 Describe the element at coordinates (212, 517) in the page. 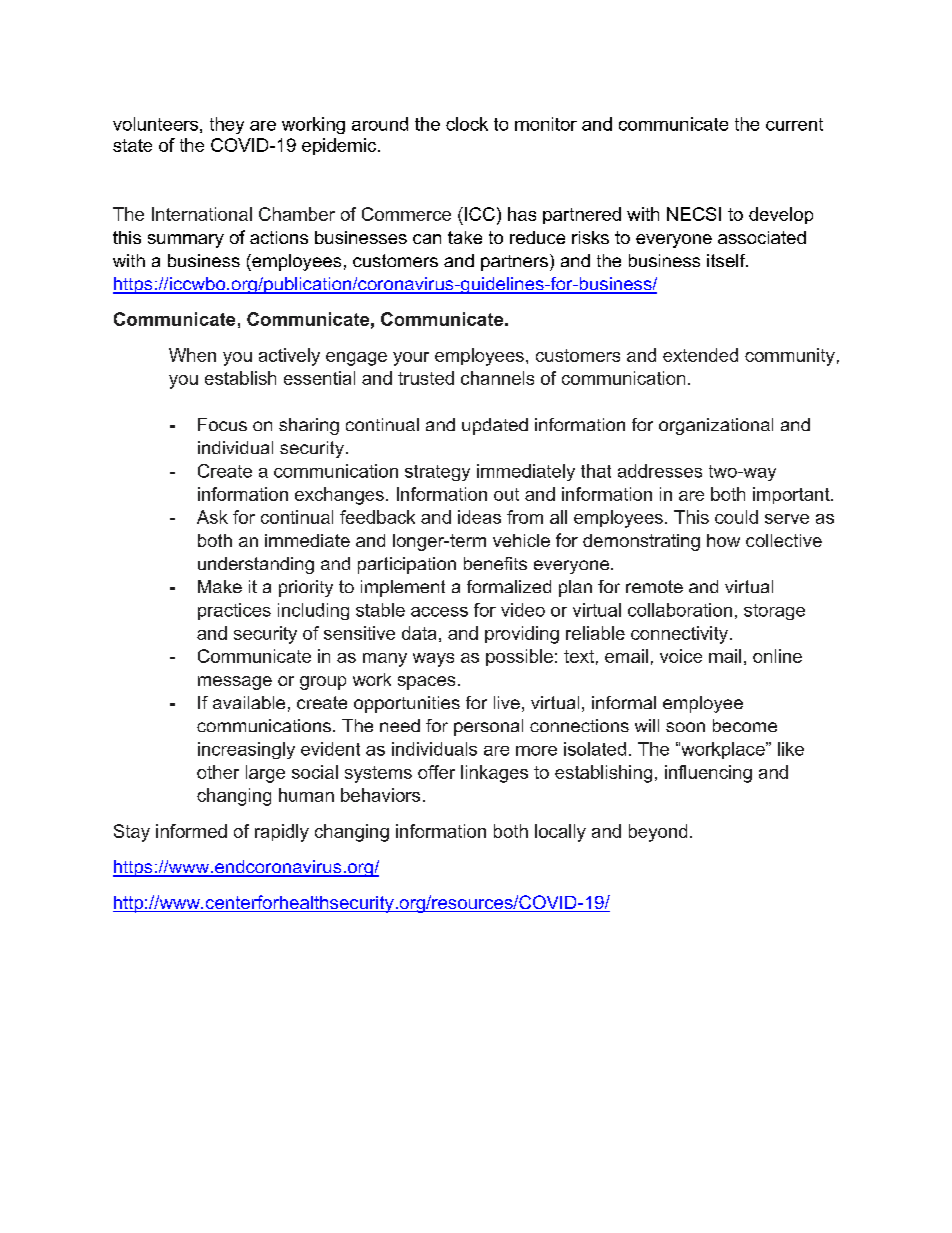

I see `Ask` at that location.
